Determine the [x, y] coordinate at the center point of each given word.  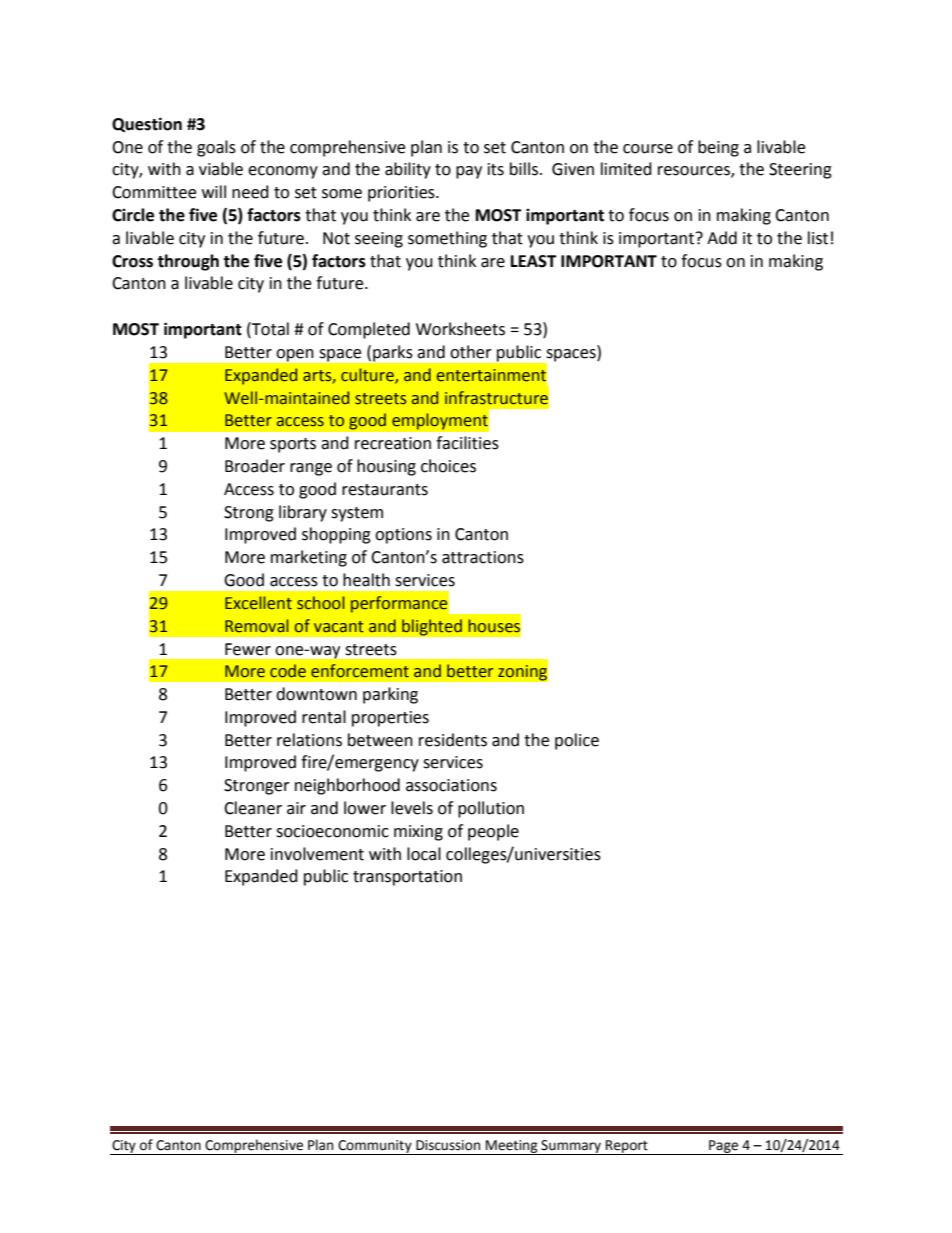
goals [216, 148]
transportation [407, 878]
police [577, 741]
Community [375, 1147]
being [718, 148]
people [493, 832]
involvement [317, 854]
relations [309, 740]
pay [469, 172]
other [471, 352]
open [295, 355]
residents [453, 740]
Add [722, 238]
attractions [483, 557]
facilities [467, 443]
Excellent [258, 603]
